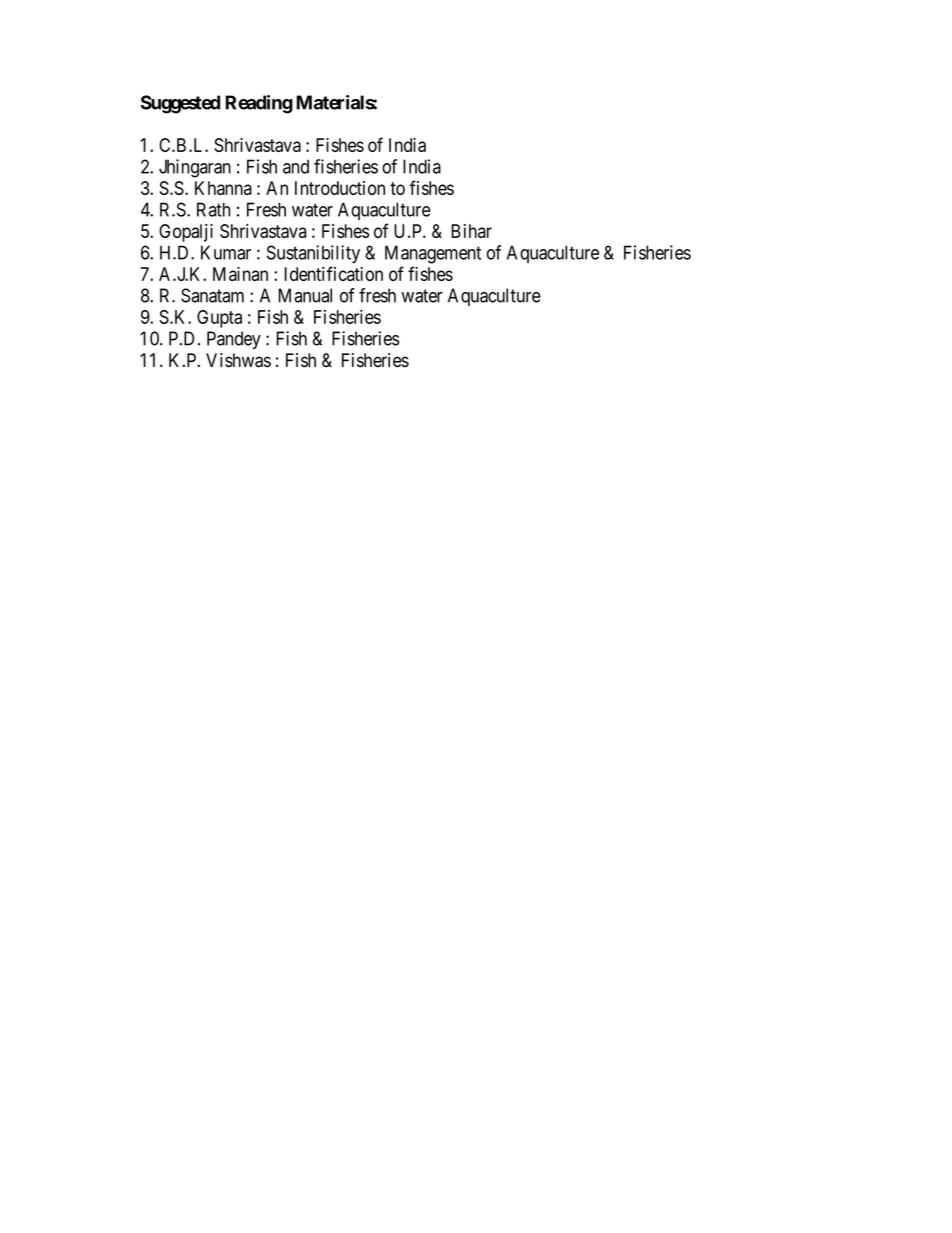 The image size is (952, 1233). Describe the element at coordinates (305, 295) in the document. I see `Manual` at that location.
